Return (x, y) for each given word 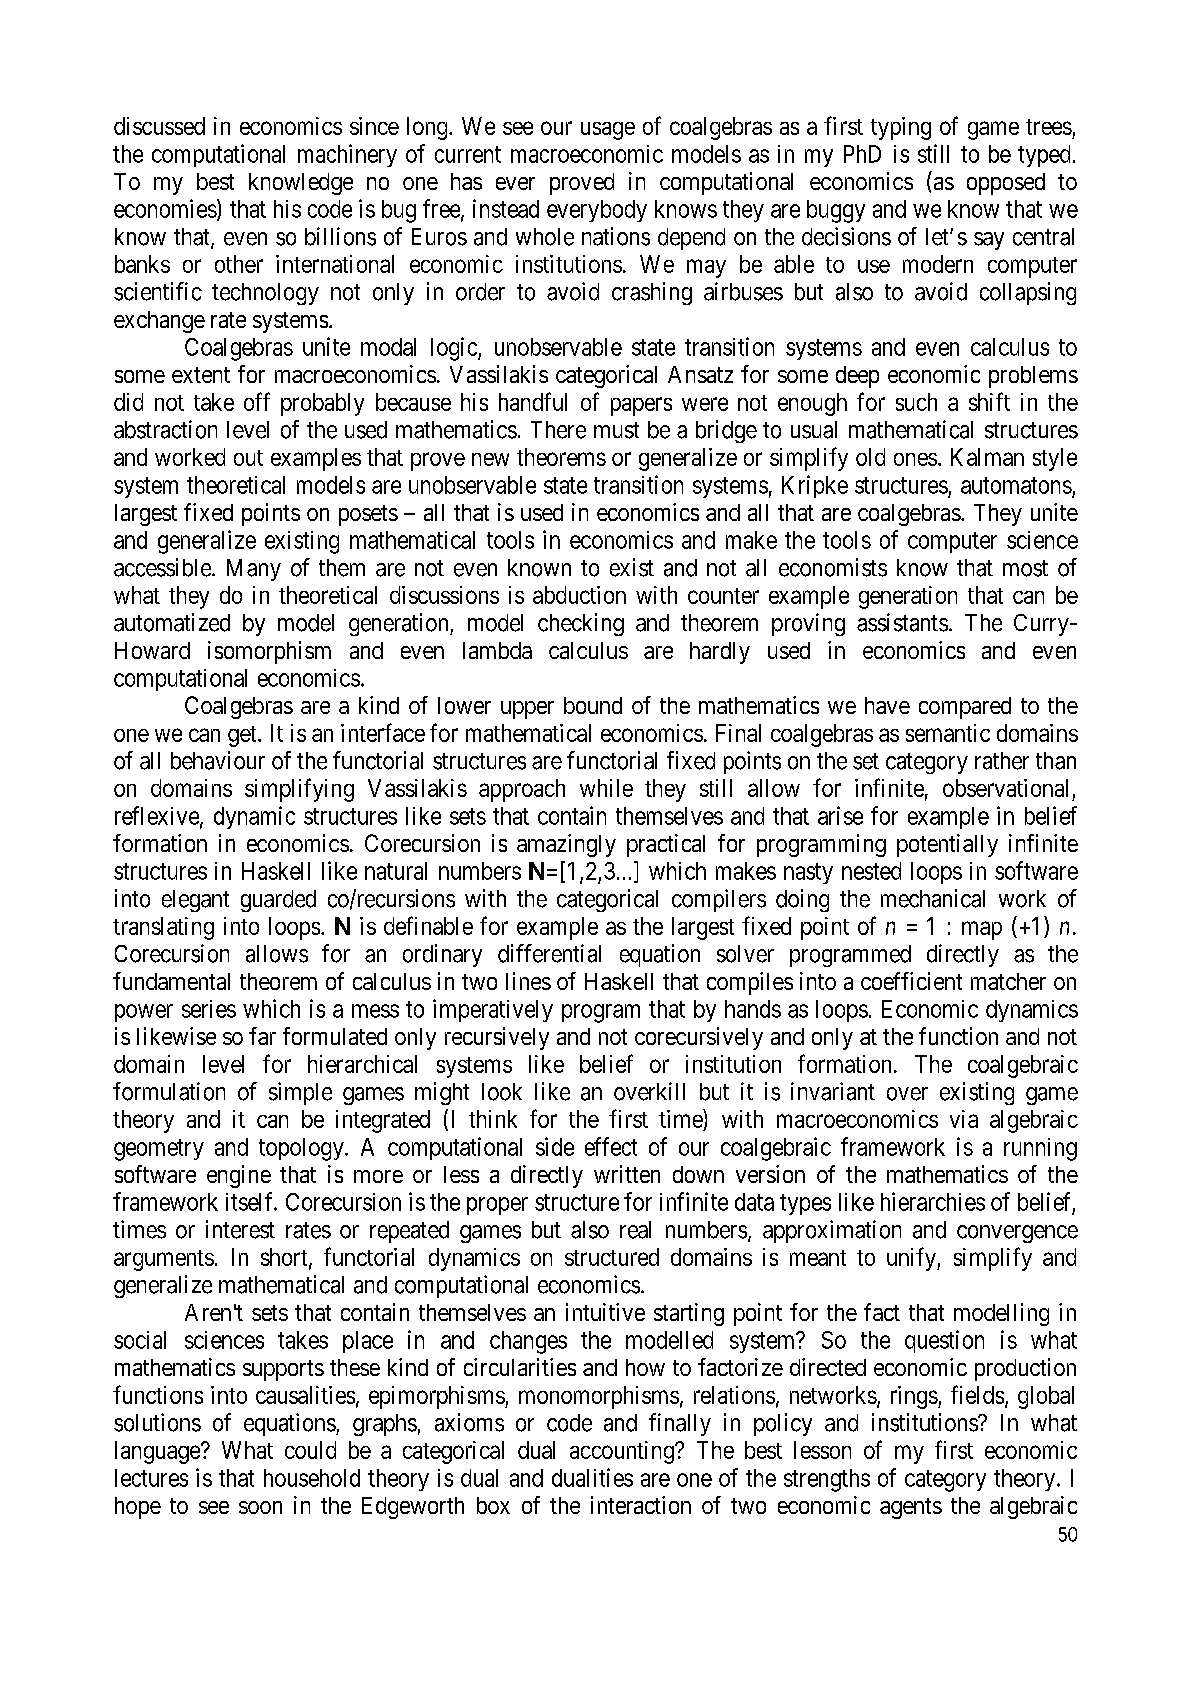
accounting (623, 1452)
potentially (947, 845)
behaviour (218, 760)
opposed (1006, 184)
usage (608, 131)
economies (165, 208)
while (606, 788)
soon (260, 1507)
